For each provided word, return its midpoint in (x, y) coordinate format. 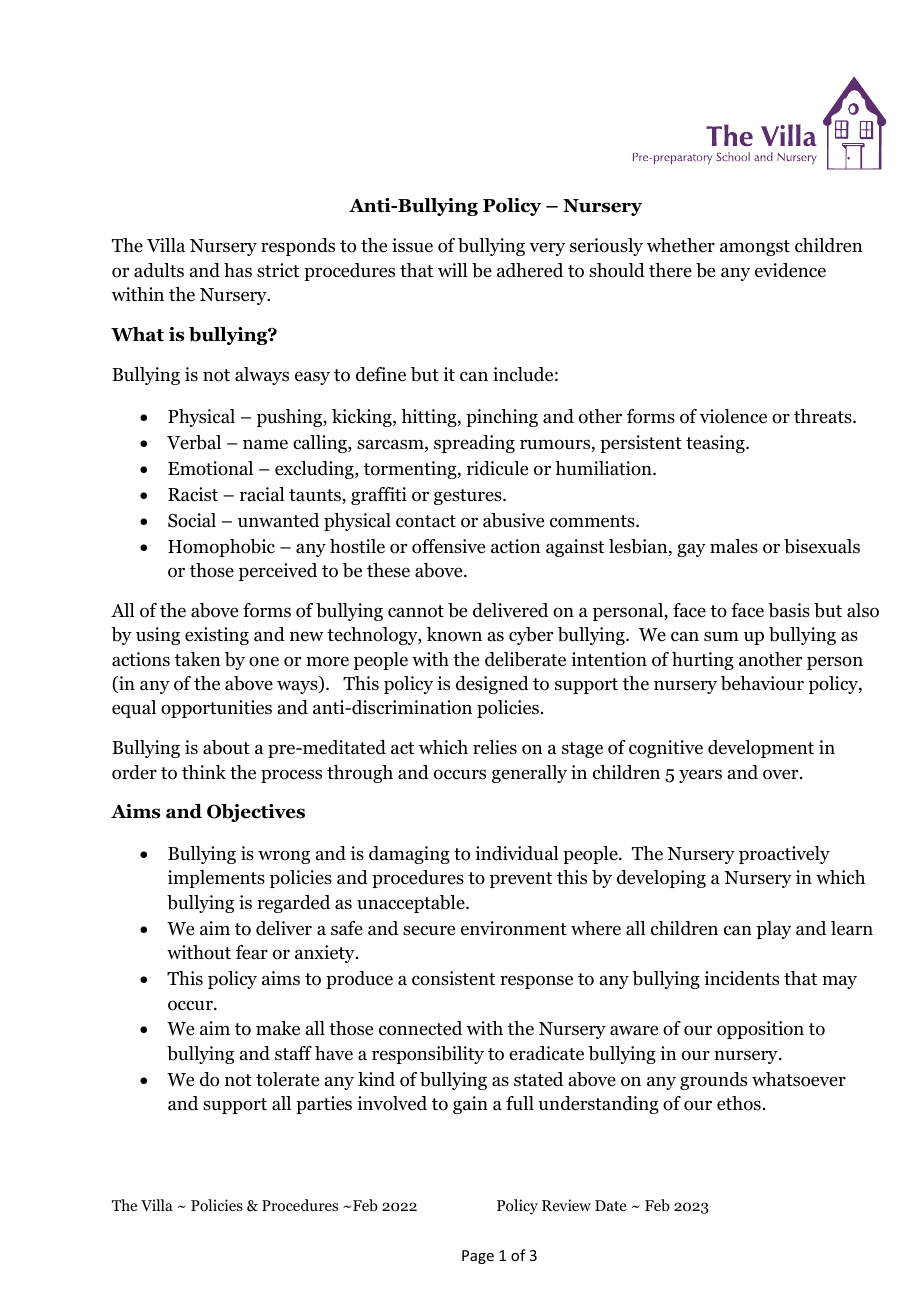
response (536, 982)
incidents (741, 978)
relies (495, 747)
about (226, 747)
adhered (530, 270)
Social (192, 520)
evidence (790, 270)
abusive (513, 520)
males (734, 546)
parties (324, 1105)
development (761, 749)
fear (252, 952)
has (238, 270)
